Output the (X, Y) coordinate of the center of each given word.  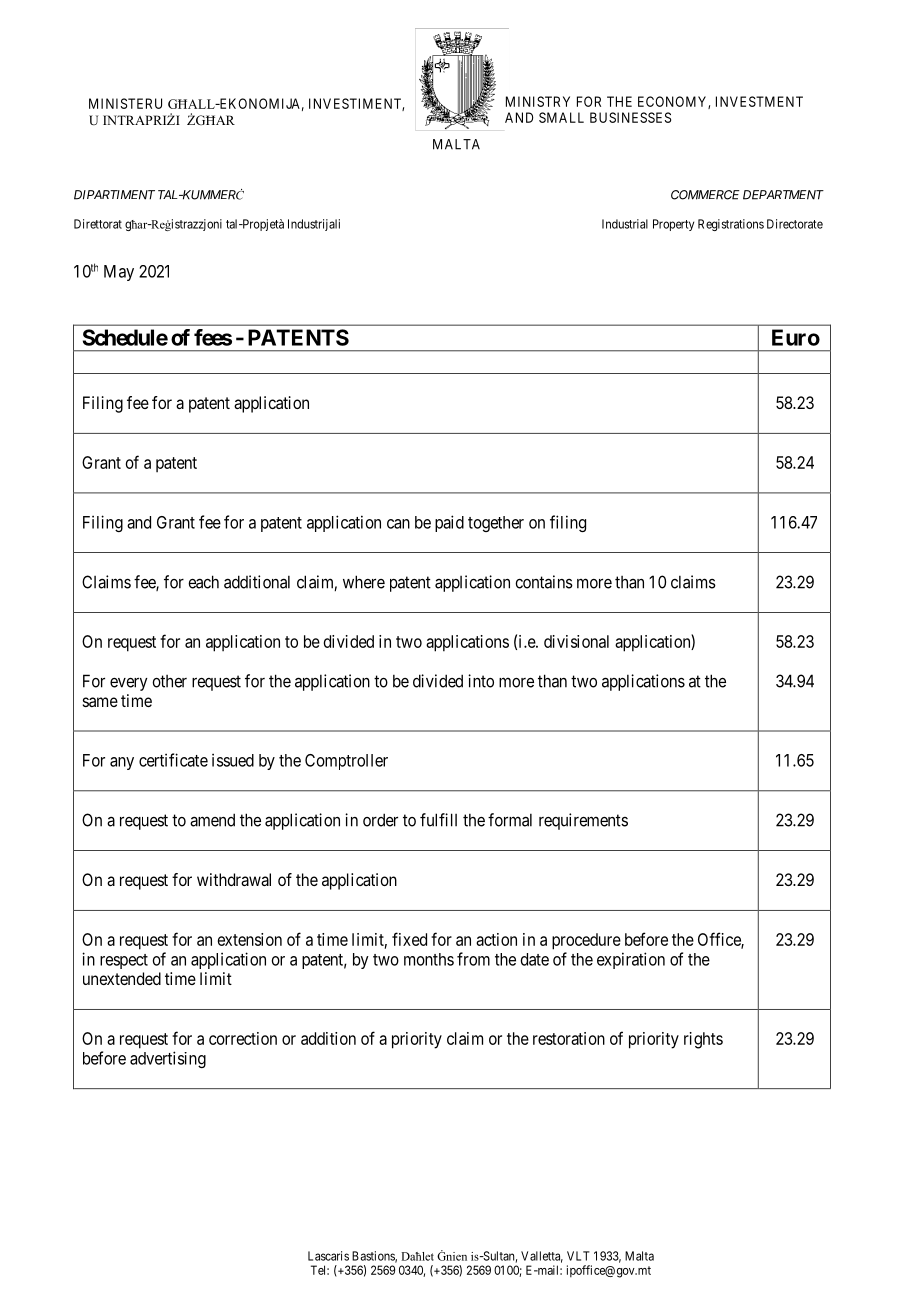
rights (703, 1040)
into (481, 681)
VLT (578, 1256)
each (203, 582)
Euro (796, 337)
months (429, 959)
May (119, 273)
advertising (168, 1059)
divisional (576, 641)
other (169, 681)
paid (449, 523)
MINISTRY (538, 101)
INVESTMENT (759, 101)
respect (124, 961)
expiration (631, 960)
